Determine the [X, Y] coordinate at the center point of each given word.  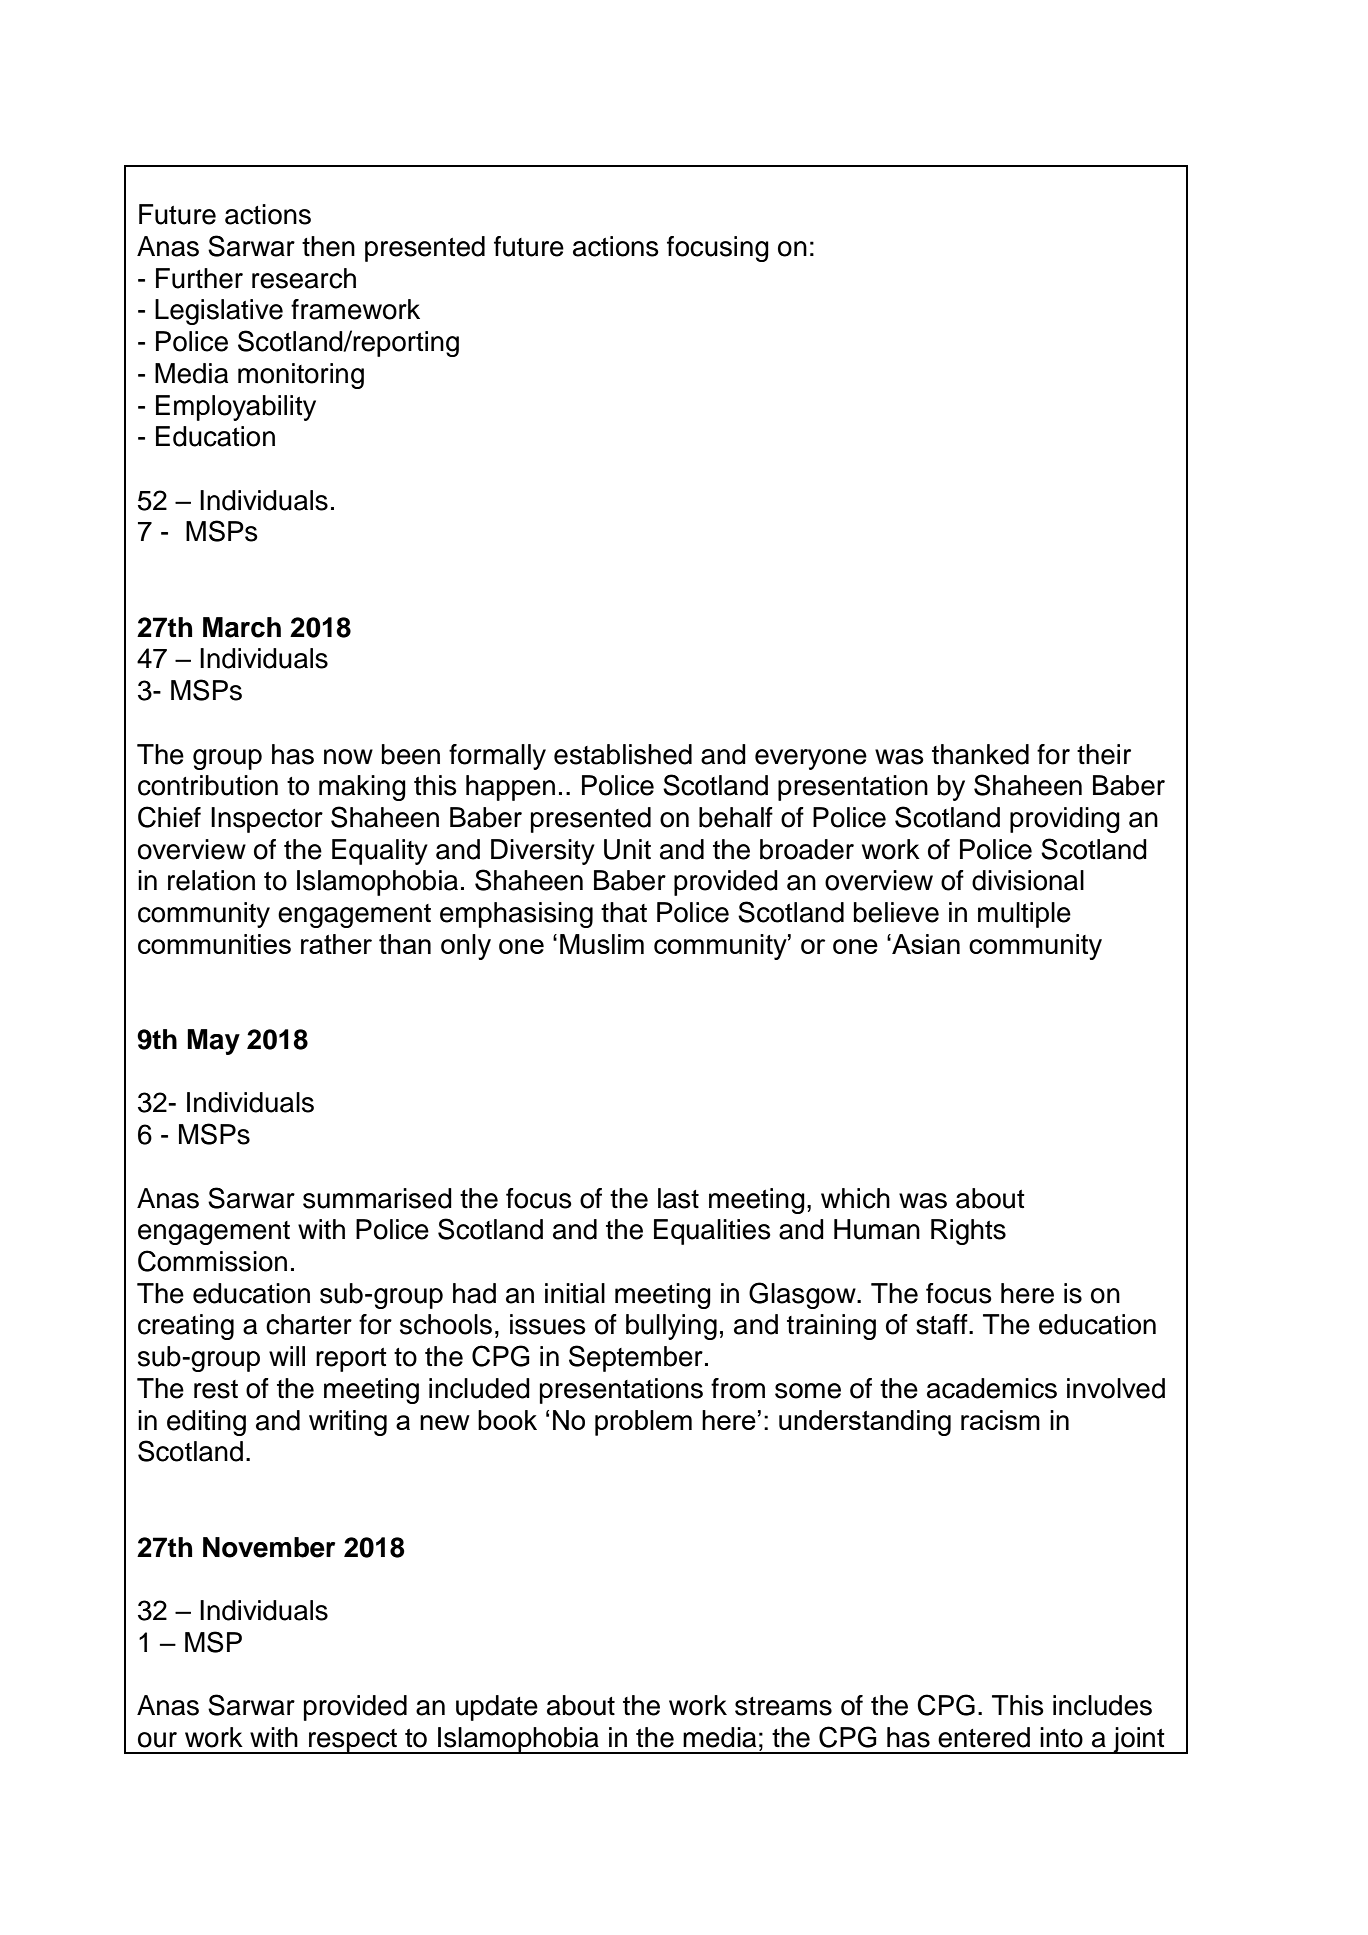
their [1104, 754]
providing [1065, 820]
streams [783, 1706]
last [678, 1198]
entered [984, 1737]
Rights [968, 1232]
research [304, 278]
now [348, 757]
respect [353, 1741]
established [623, 754]
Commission [212, 1261]
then [328, 246]
